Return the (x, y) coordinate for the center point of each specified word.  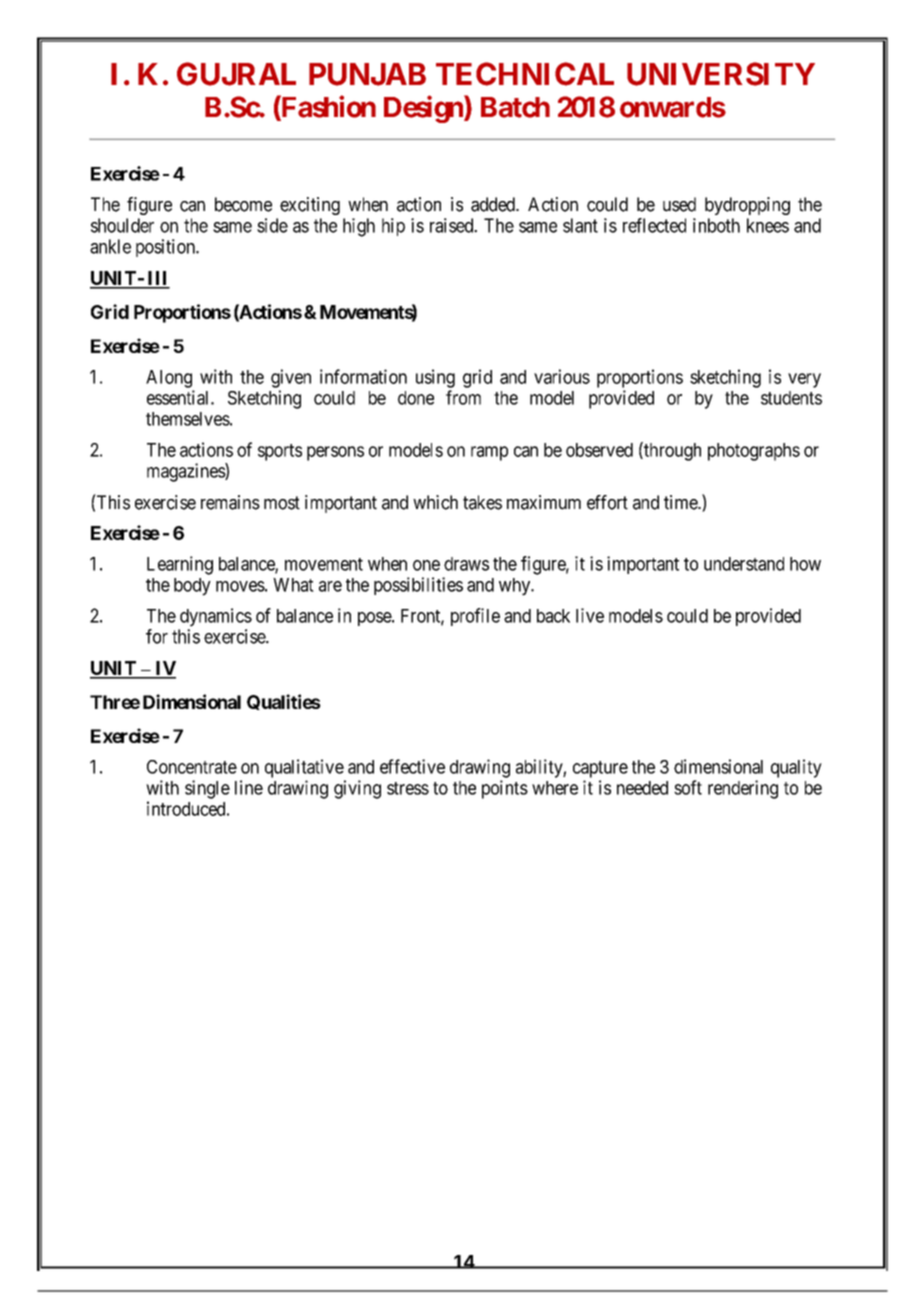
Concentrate (192, 767)
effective (412, 766)
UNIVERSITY (721, 74)
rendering (743, 789)
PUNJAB (367, 74)
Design (424, 109)
